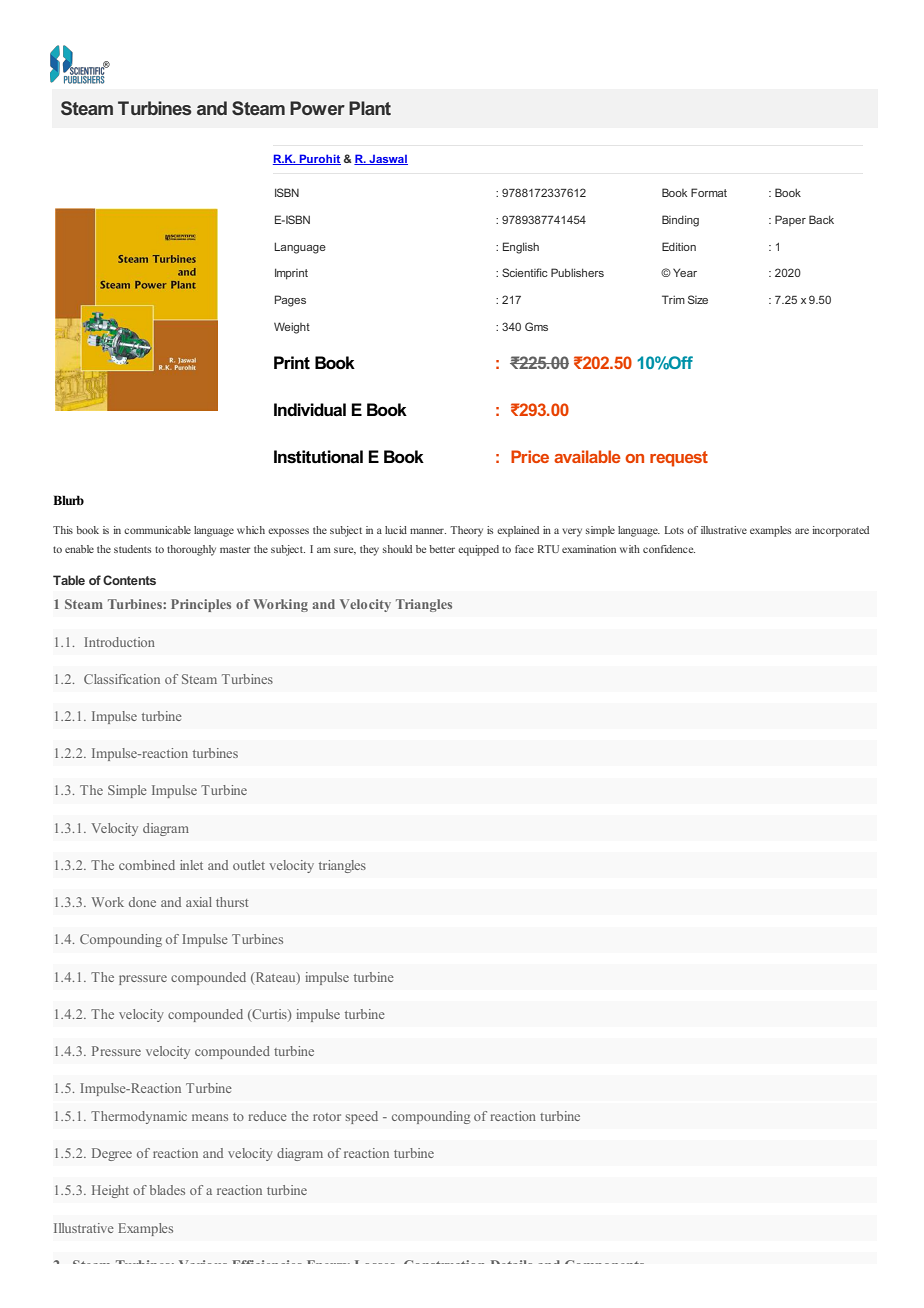 The height and width of the document is (1308, 924). What do you see at coordinates (478, 550) in the document?
I see `equipped` at bounding box center [478, 550].
